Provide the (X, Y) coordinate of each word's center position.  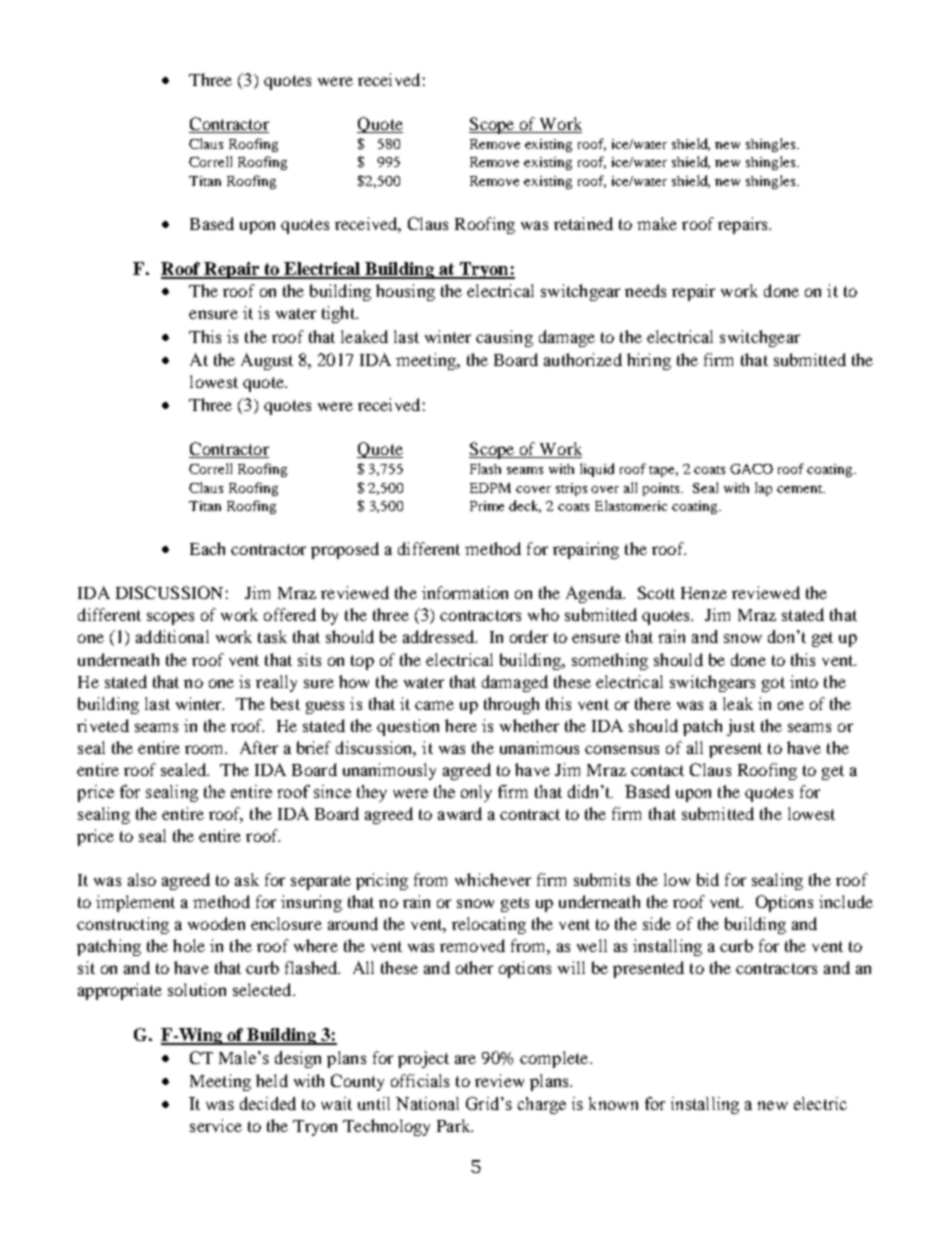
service (216, 1125)
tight (339, 314)
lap (763, 489)
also (142, 879)
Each (207, 548)
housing (405, 292)
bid (708, 879)
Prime (487, 506)
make (657, 223)
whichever (493, 879)
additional (172, 636)
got (773, 684)
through (511, 705)
